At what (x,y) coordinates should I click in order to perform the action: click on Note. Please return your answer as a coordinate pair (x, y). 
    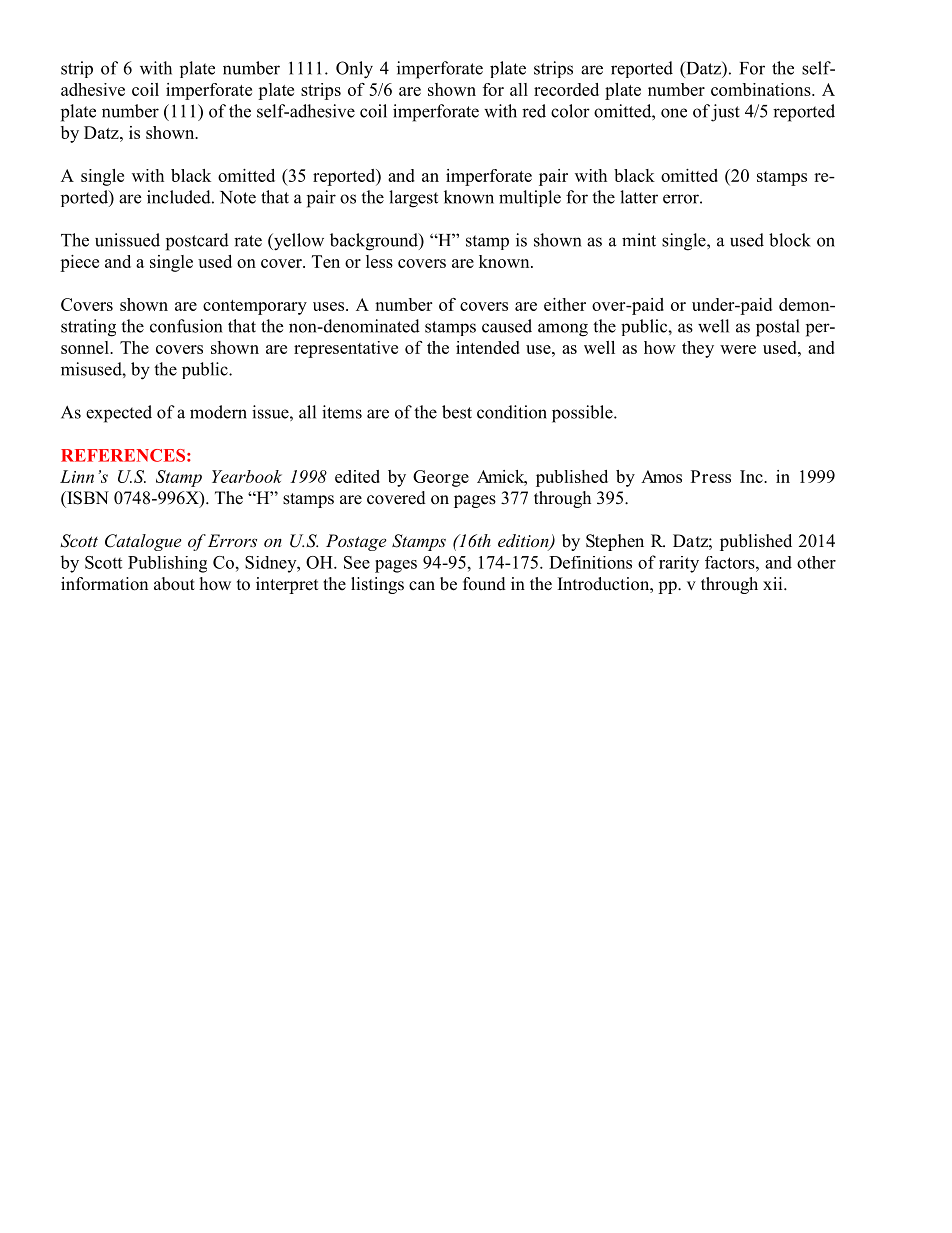
    Looking at the image, I should click on (238, 197).
